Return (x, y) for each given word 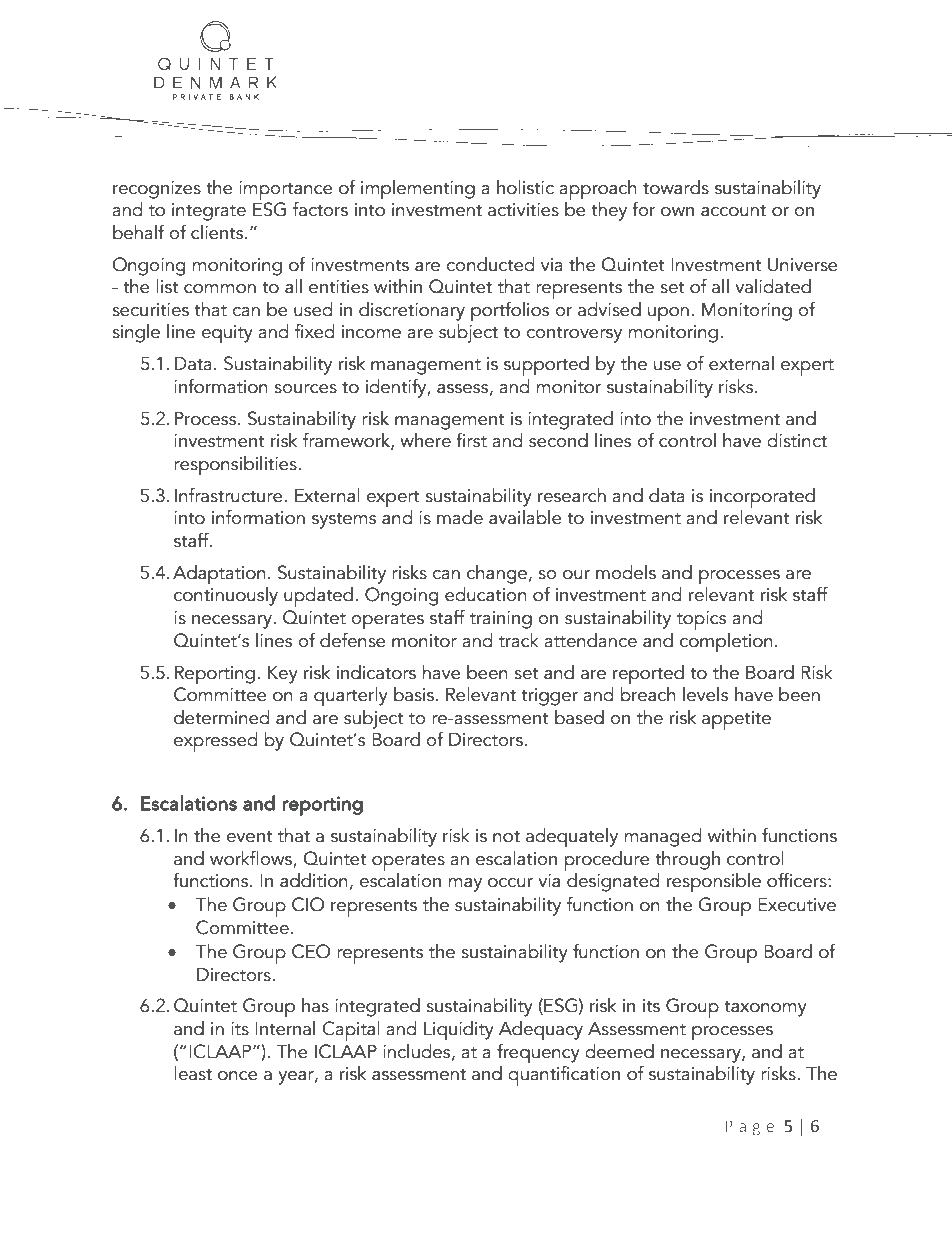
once (238, 1076)
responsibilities (236, 466)
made (460, 517)
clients (218, 232)
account (733, 211)
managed (663, 837)
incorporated (762, 498)
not (506, 837)
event (249, 837)
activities (523, 210)
